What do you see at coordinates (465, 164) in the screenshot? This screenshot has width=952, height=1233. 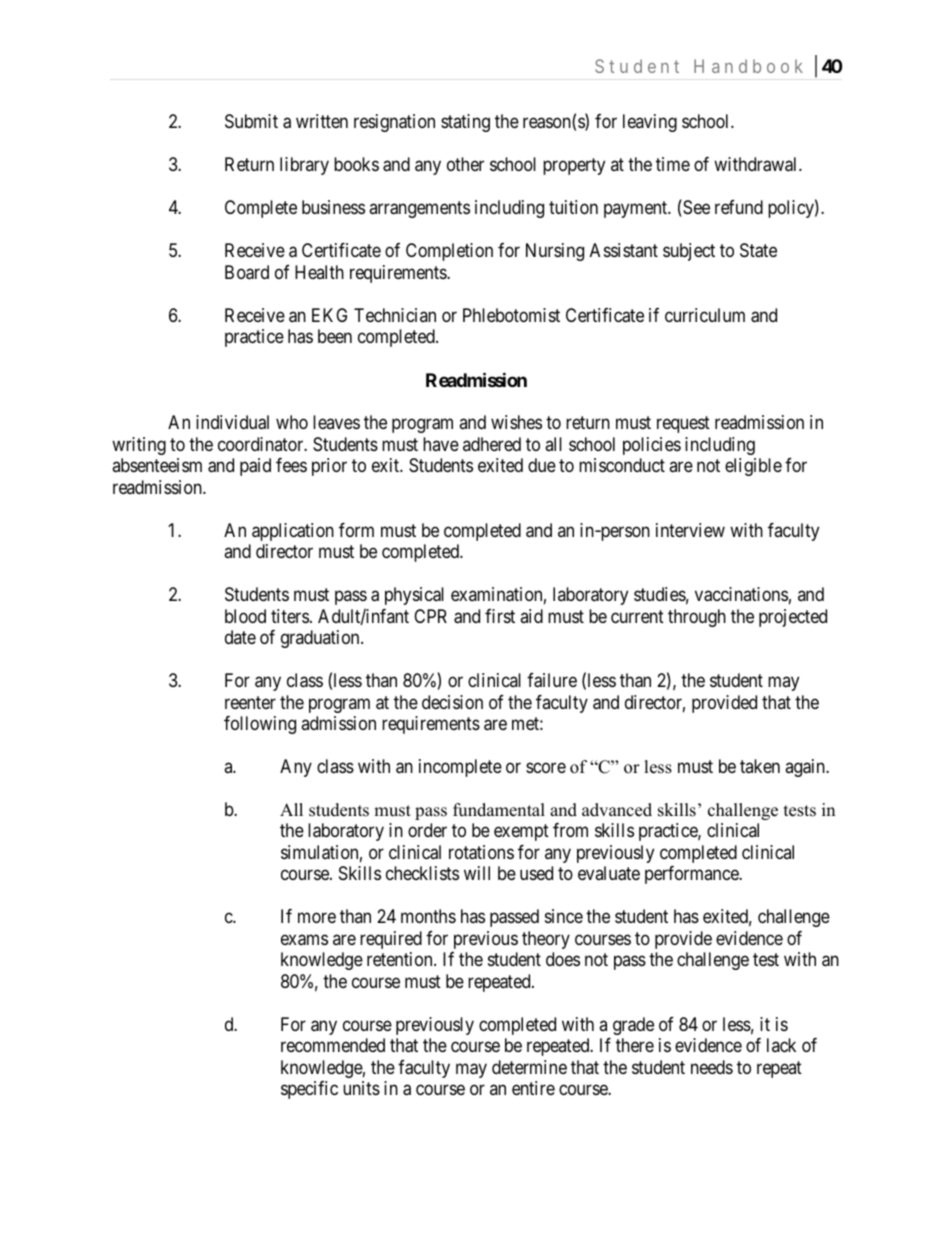 I see `other` at bounding box center [465, 164].
